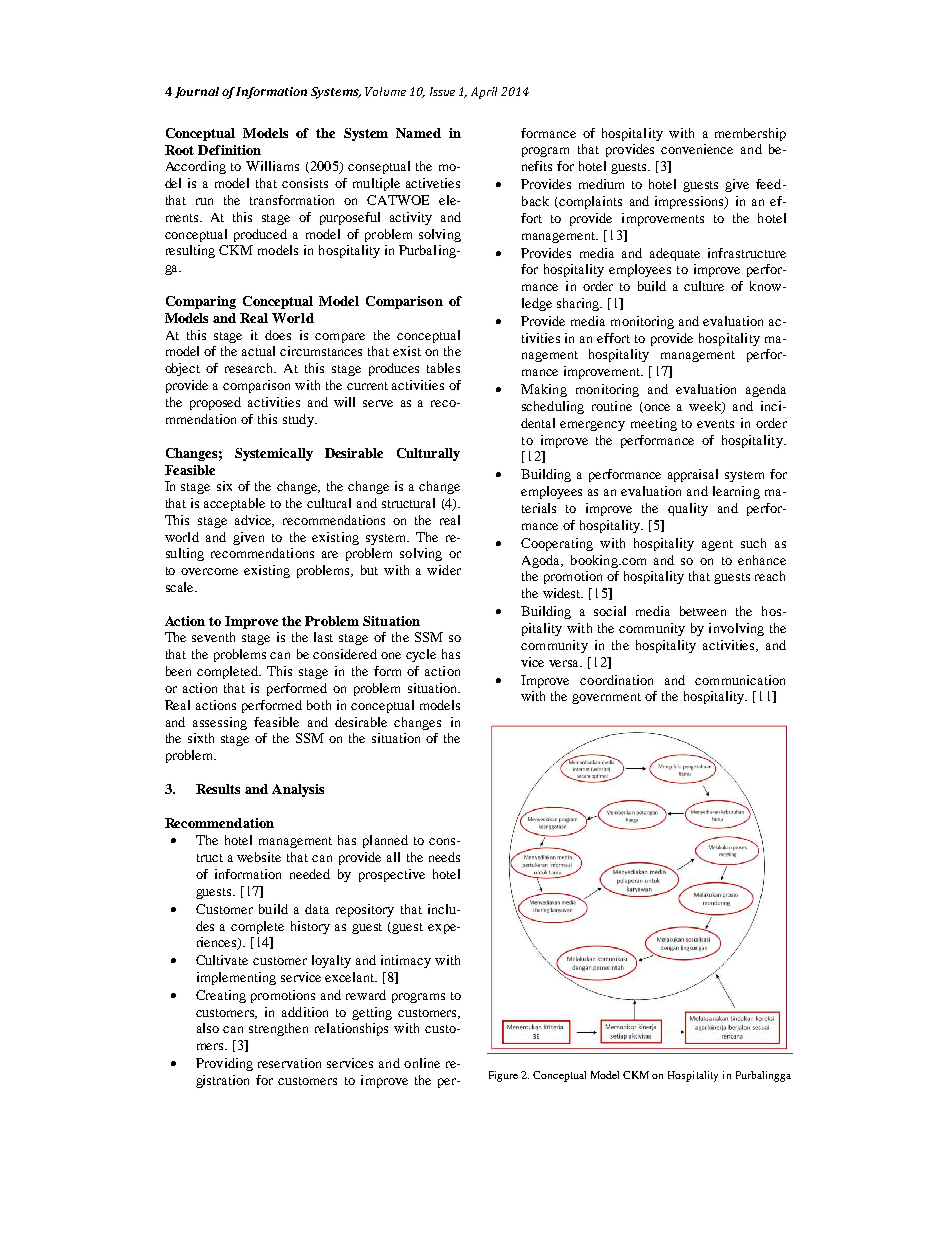 The width and height of the screenshot is (952, 1233). I want to click on Definition, so click(229, 150).
